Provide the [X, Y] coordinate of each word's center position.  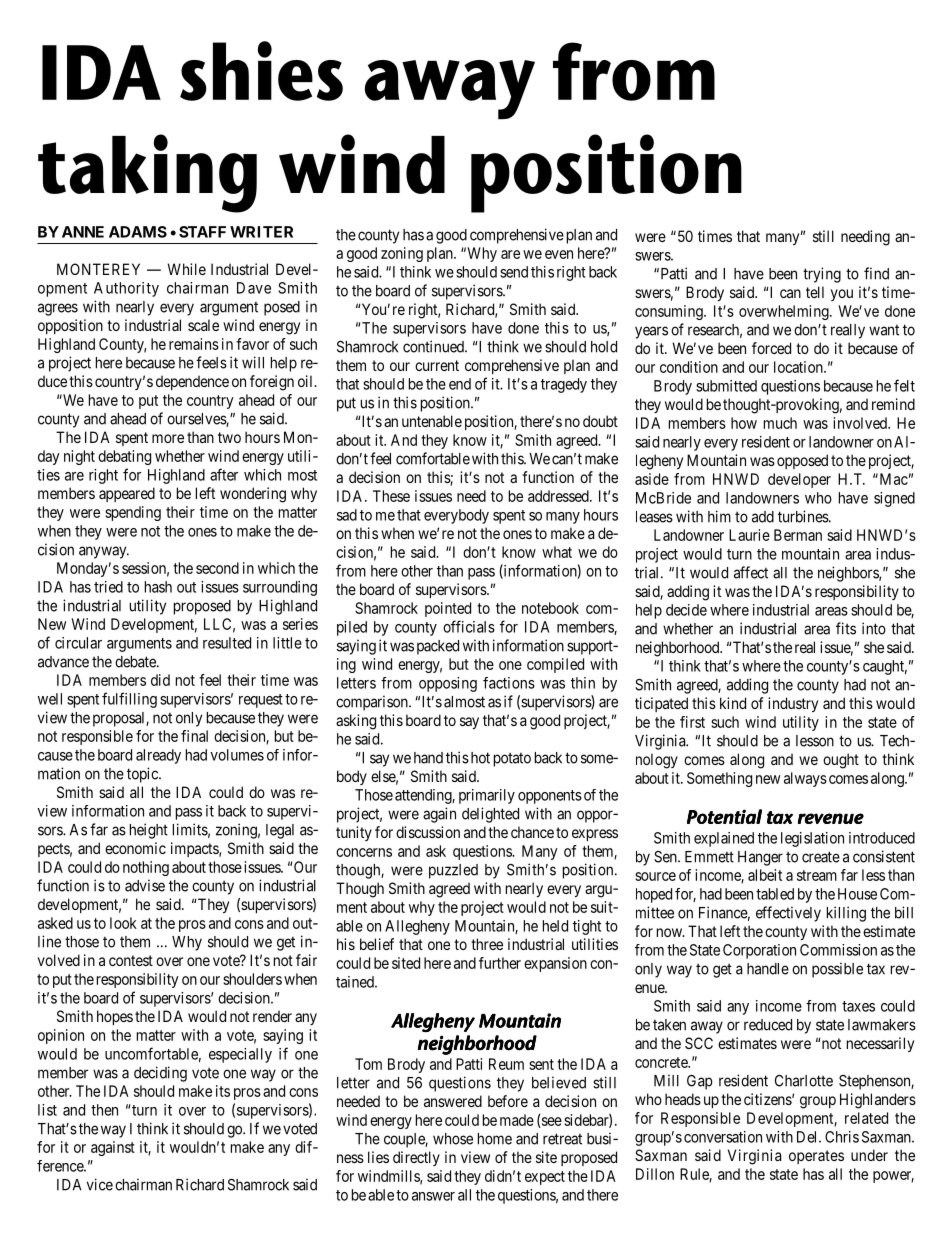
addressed [559, 496]
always [805, 779]
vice [100, 1184]
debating [124, 457]
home [495, 1139]
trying [822, 275]
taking [147, 173]
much [780, 423]
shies [261, 71]
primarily [487, 796]
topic [143, 775]
